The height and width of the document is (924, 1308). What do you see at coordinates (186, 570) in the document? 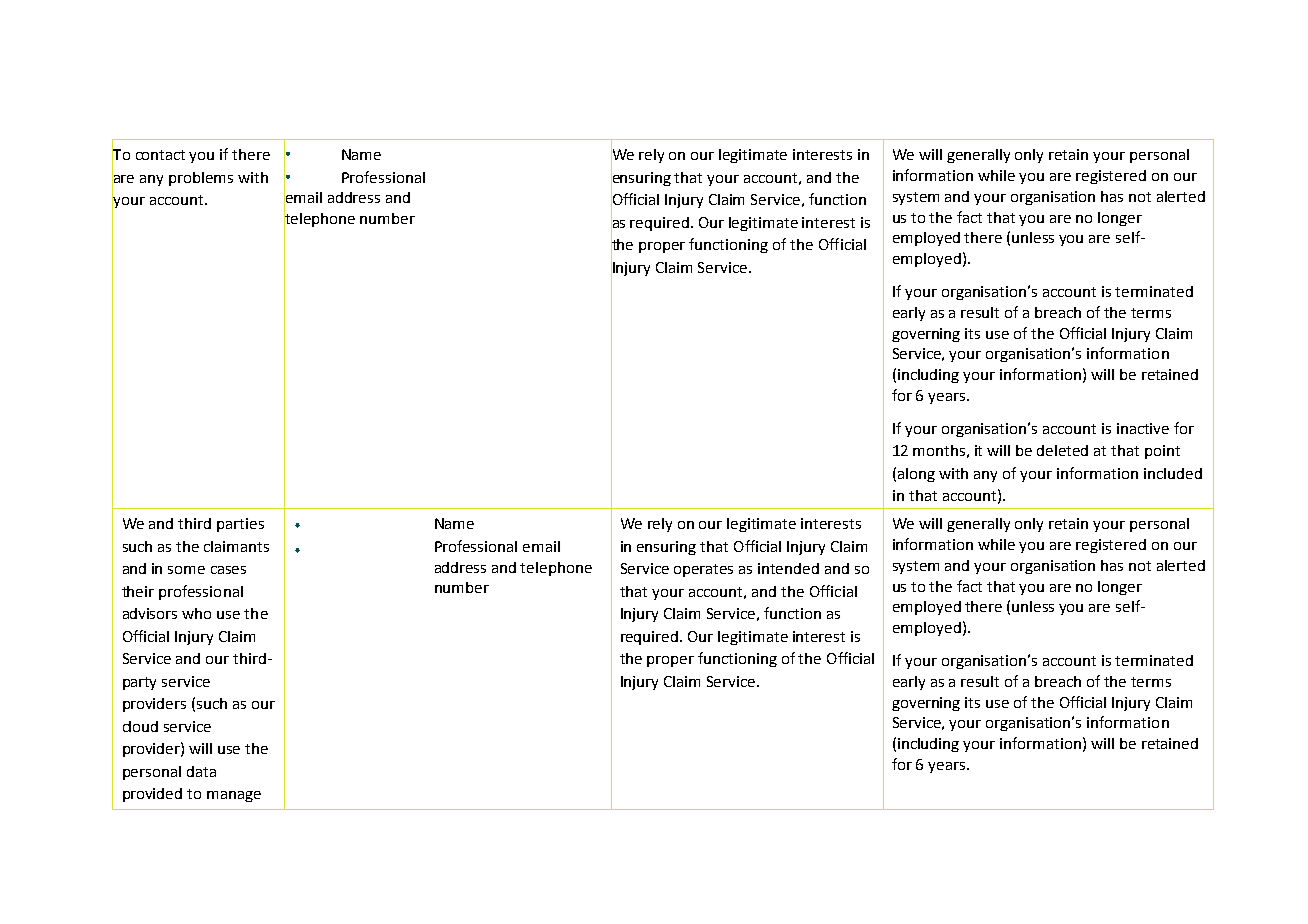
I see `some` at bounding box center [186, 570].
